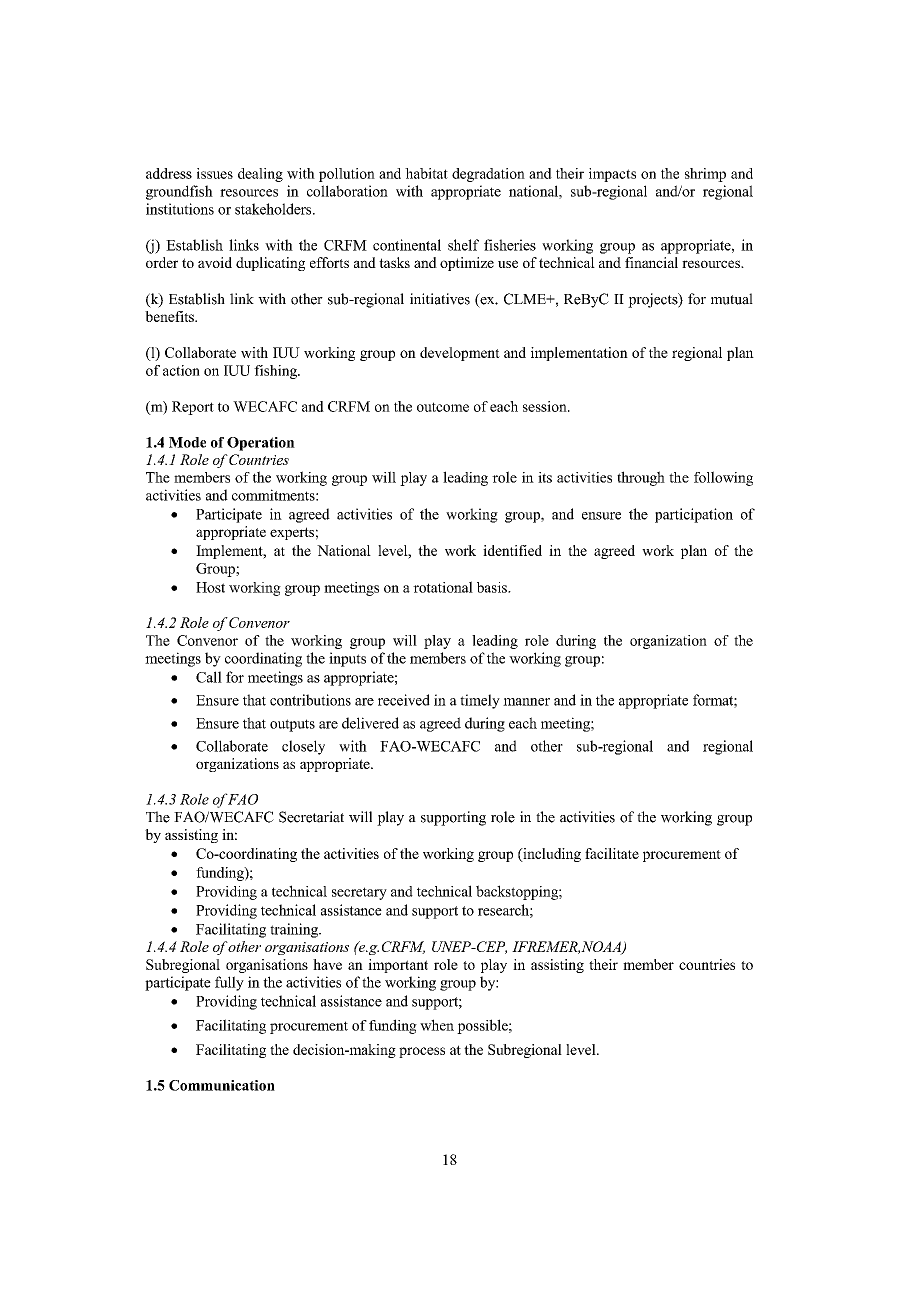 The width and height of the image is (924, 1308). What do you see at coordinates (443, 407) in the image?
I see `outcome` at bounding box center [443, 407].
